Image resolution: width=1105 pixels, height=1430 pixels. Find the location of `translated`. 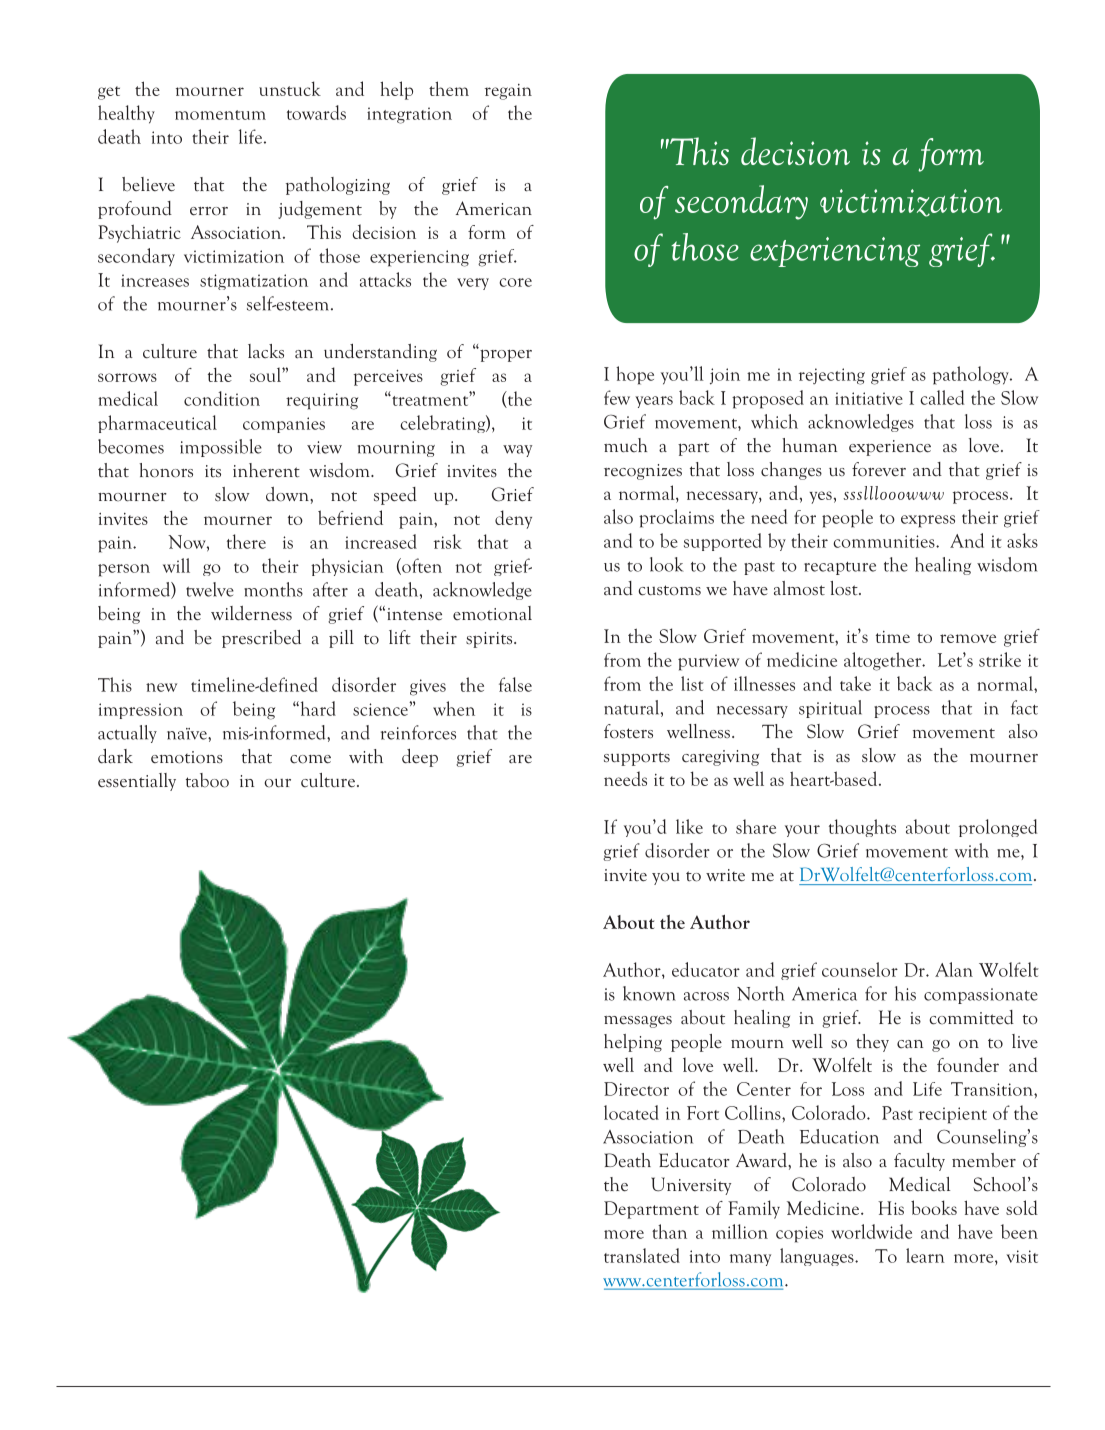

translated is located at coordinates (642, 1255).
